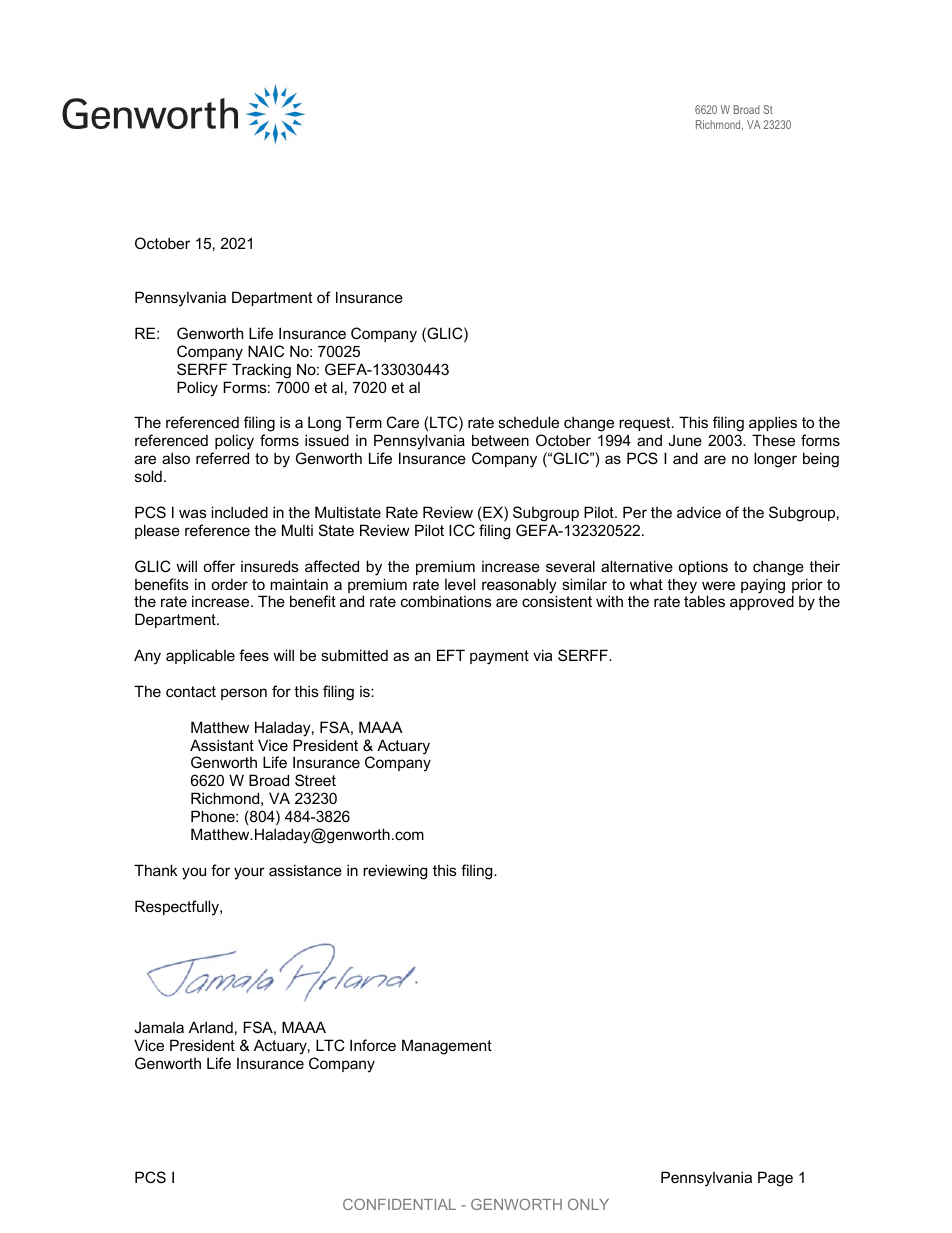 This document has height=1233, width=952. I want to click on CONFIDENTIAL, so click(399, 1204).
